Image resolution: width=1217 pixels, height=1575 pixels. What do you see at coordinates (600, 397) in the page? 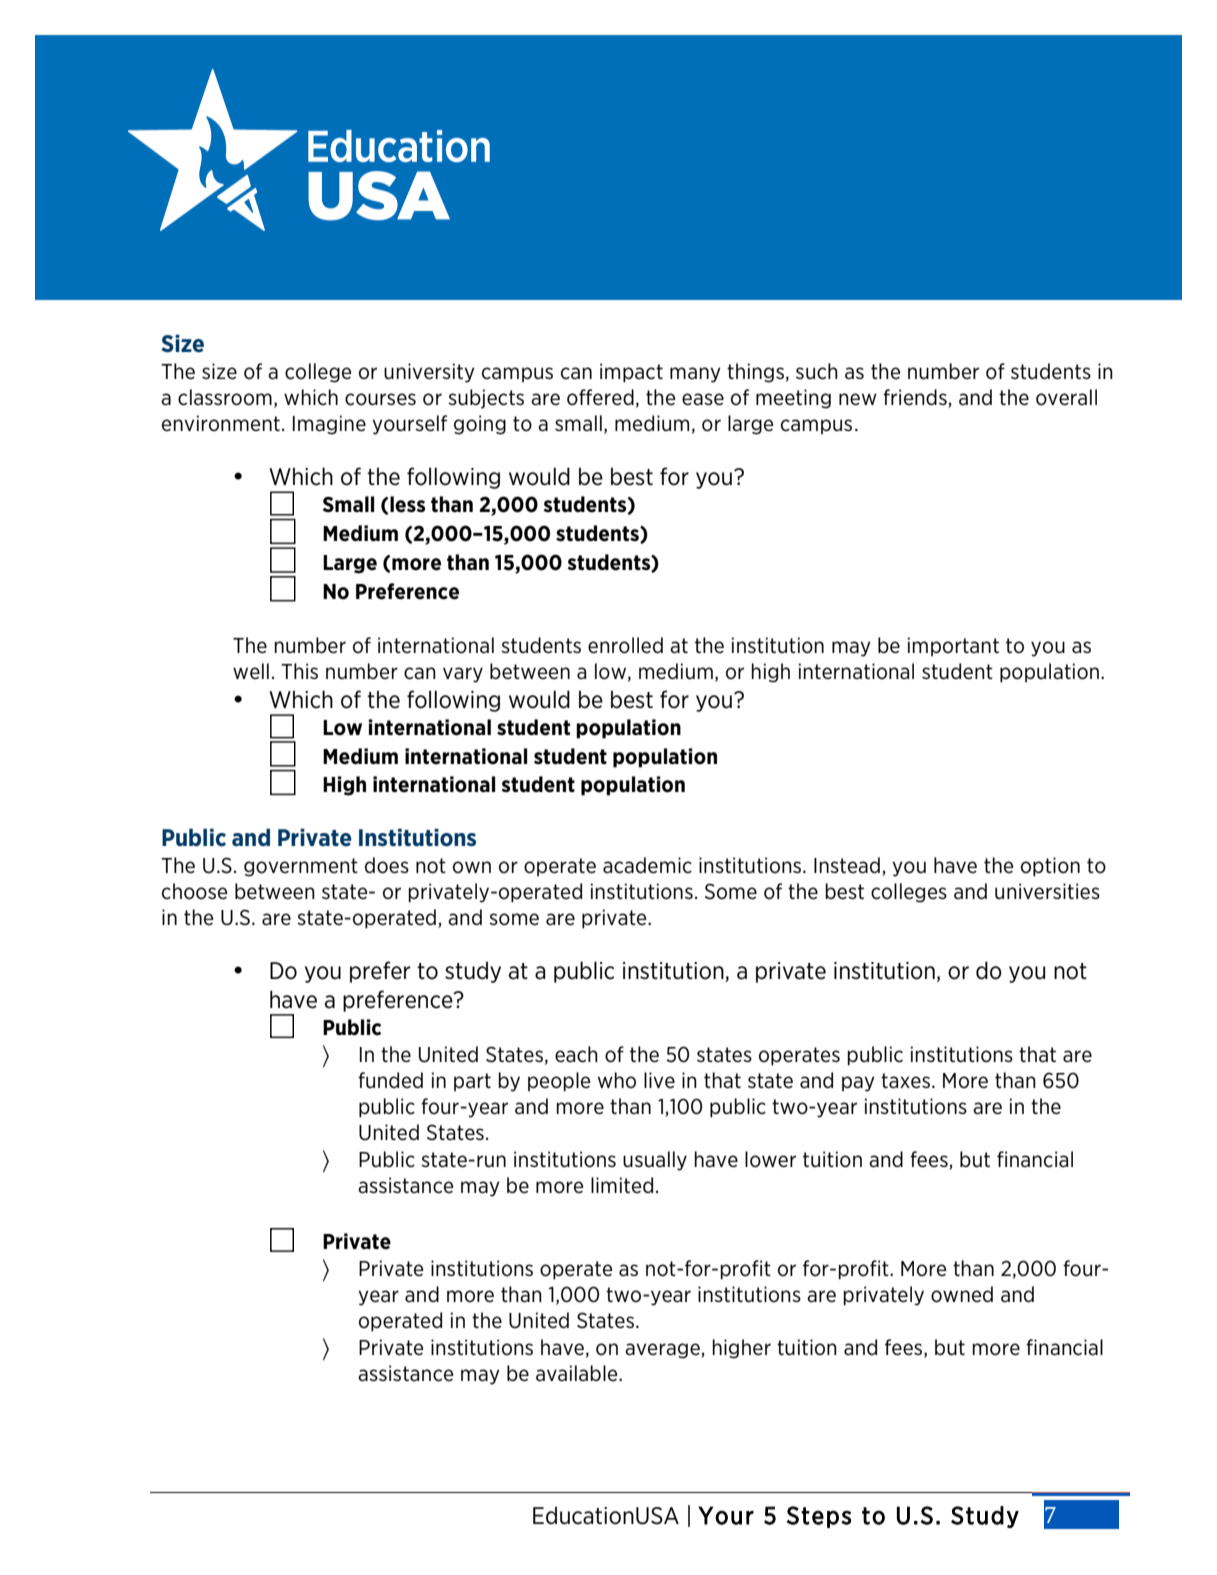
I see `offered` at bounding box center [600, 397].
